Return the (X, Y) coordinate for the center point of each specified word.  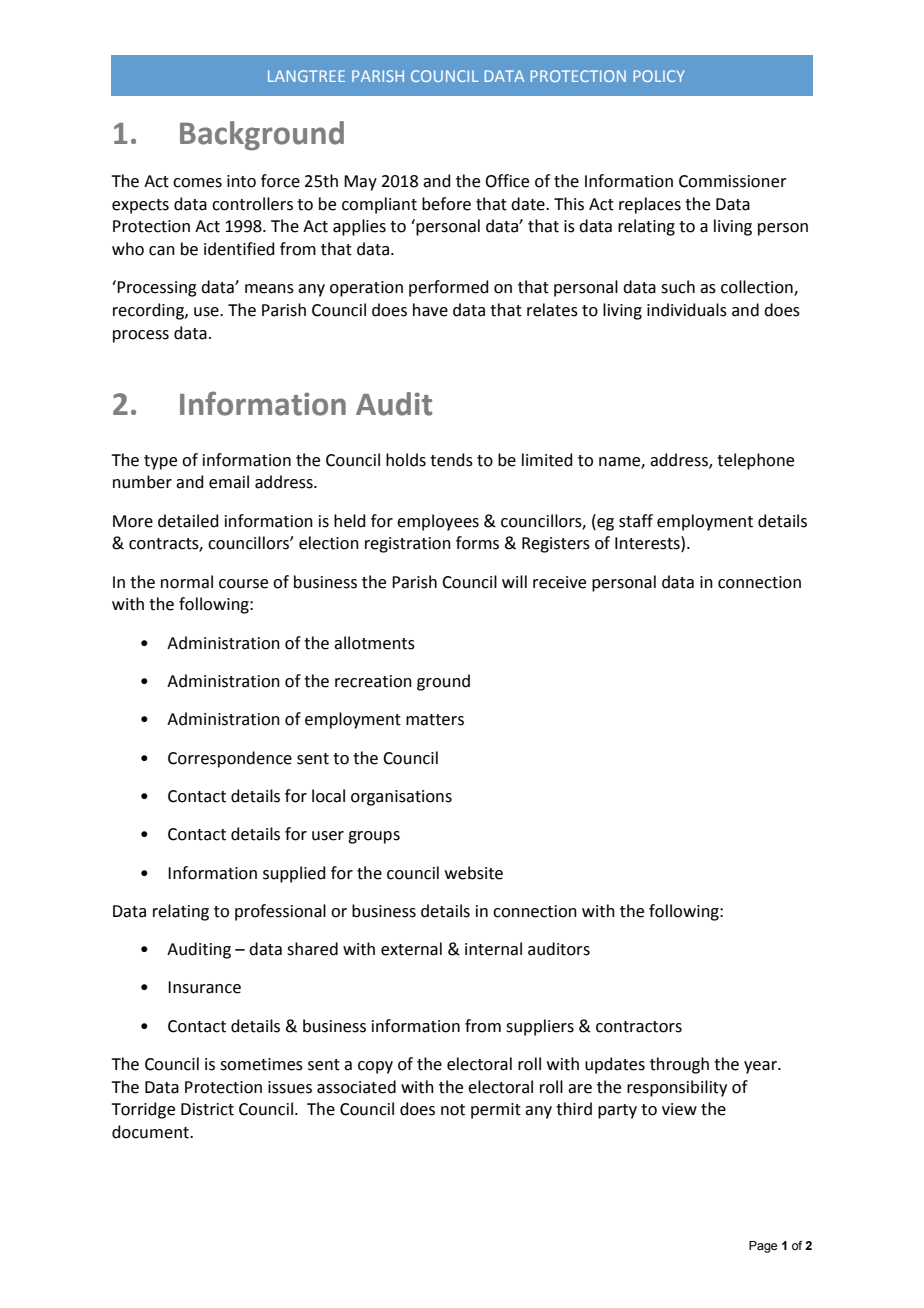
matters (435, 720)
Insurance (204, 987)
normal (187, 582)
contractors (639, 1027)
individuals (687, 310)
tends (451, 460)
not (453, 1110)
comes (197, 183)
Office (507, 181)
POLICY (659, 76)
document (151, 1132)
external (411, 949)
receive (559, 582)
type (160, 462)
